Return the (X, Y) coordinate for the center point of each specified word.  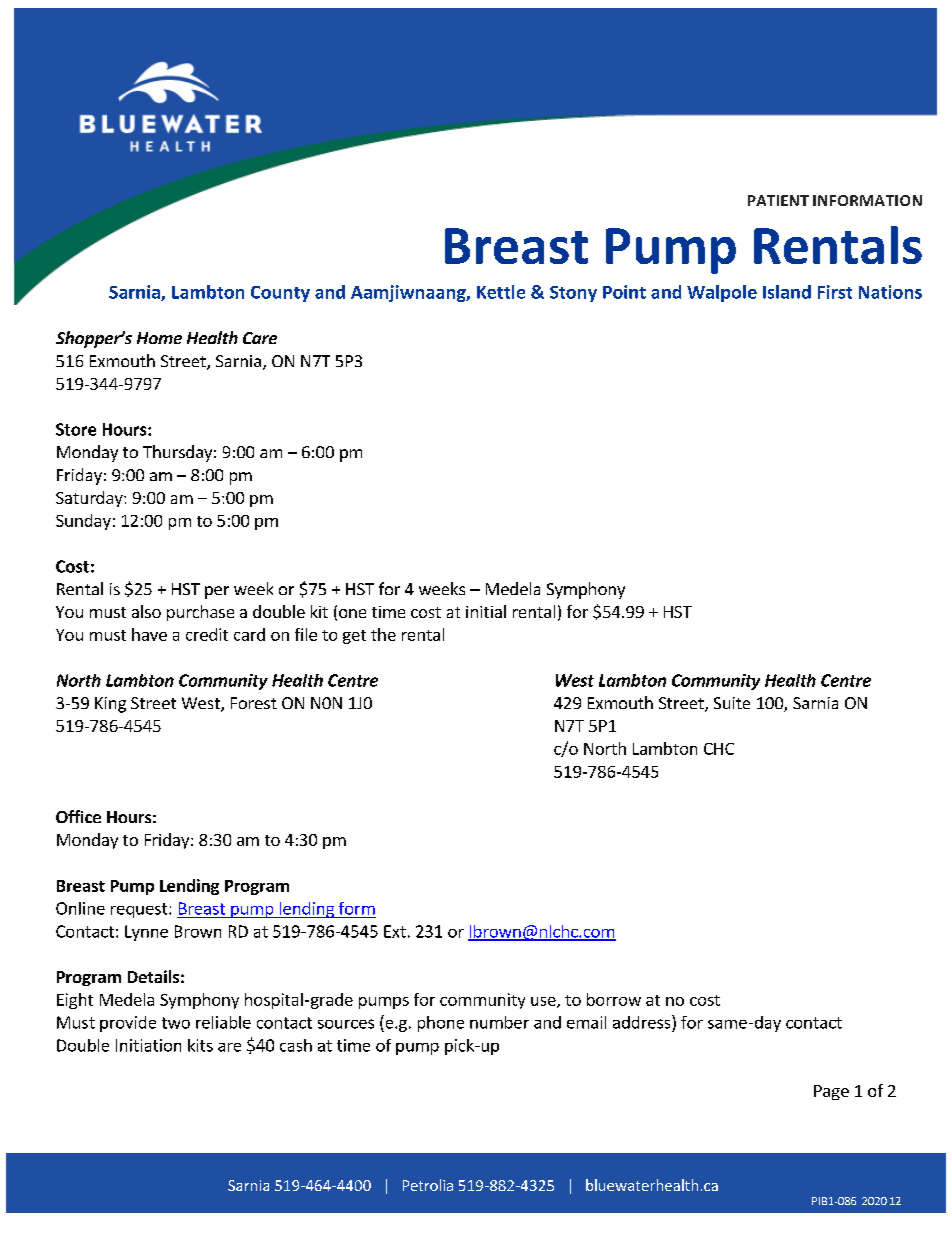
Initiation (148, 1045)
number (499, 1022)
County (280, 294)
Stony (573, 294)
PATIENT (778, 200)
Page (831, 1092)
